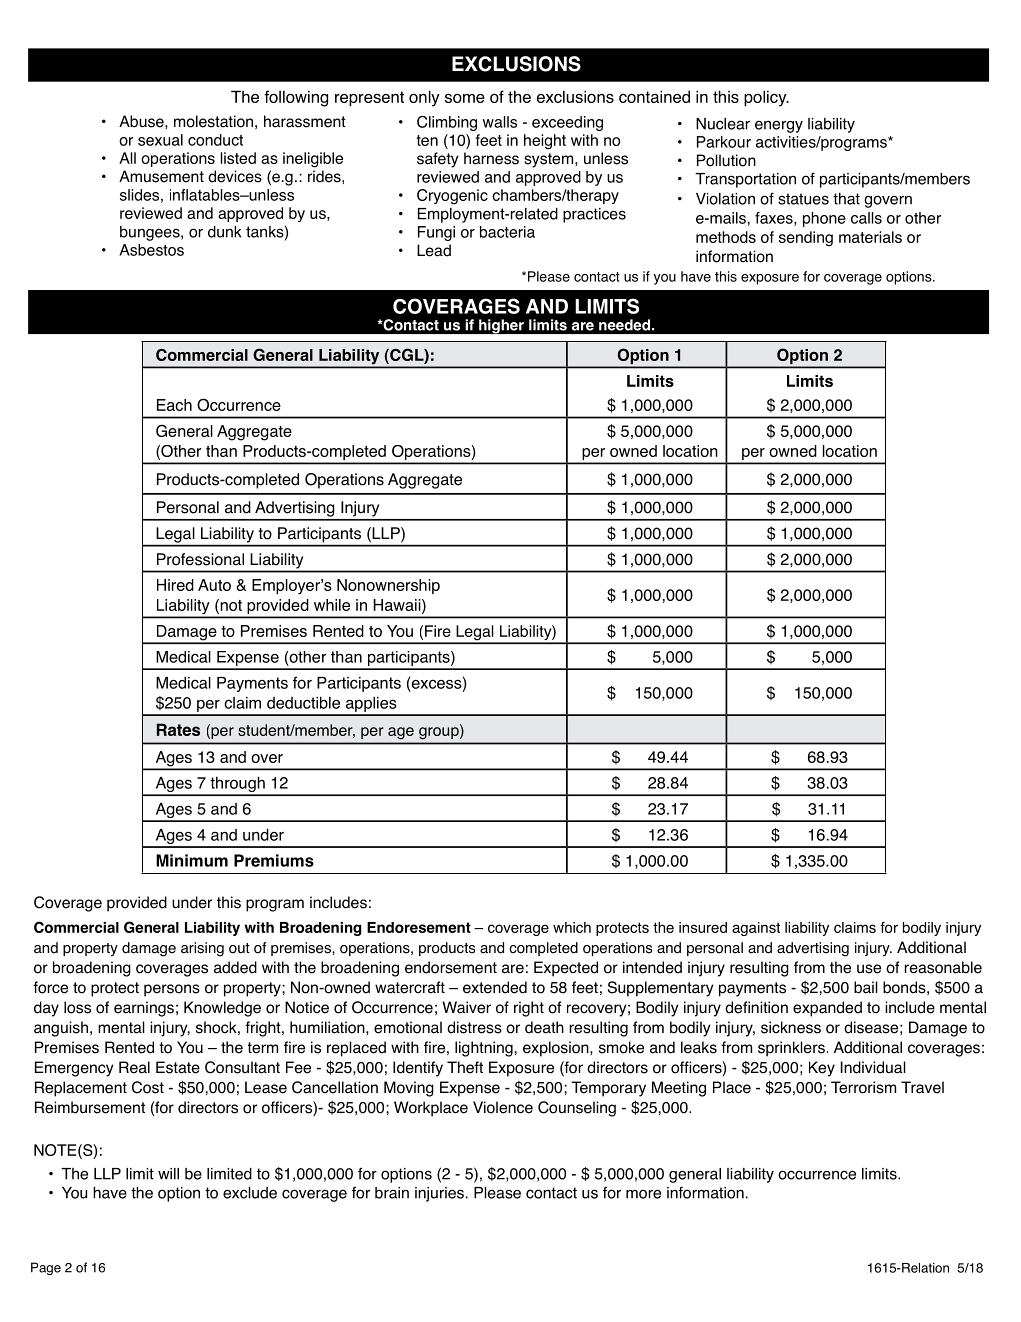  What do you see at coordinates (499, 122) in the screenshot?
I see `walls` at bounding box center [499, 122].
